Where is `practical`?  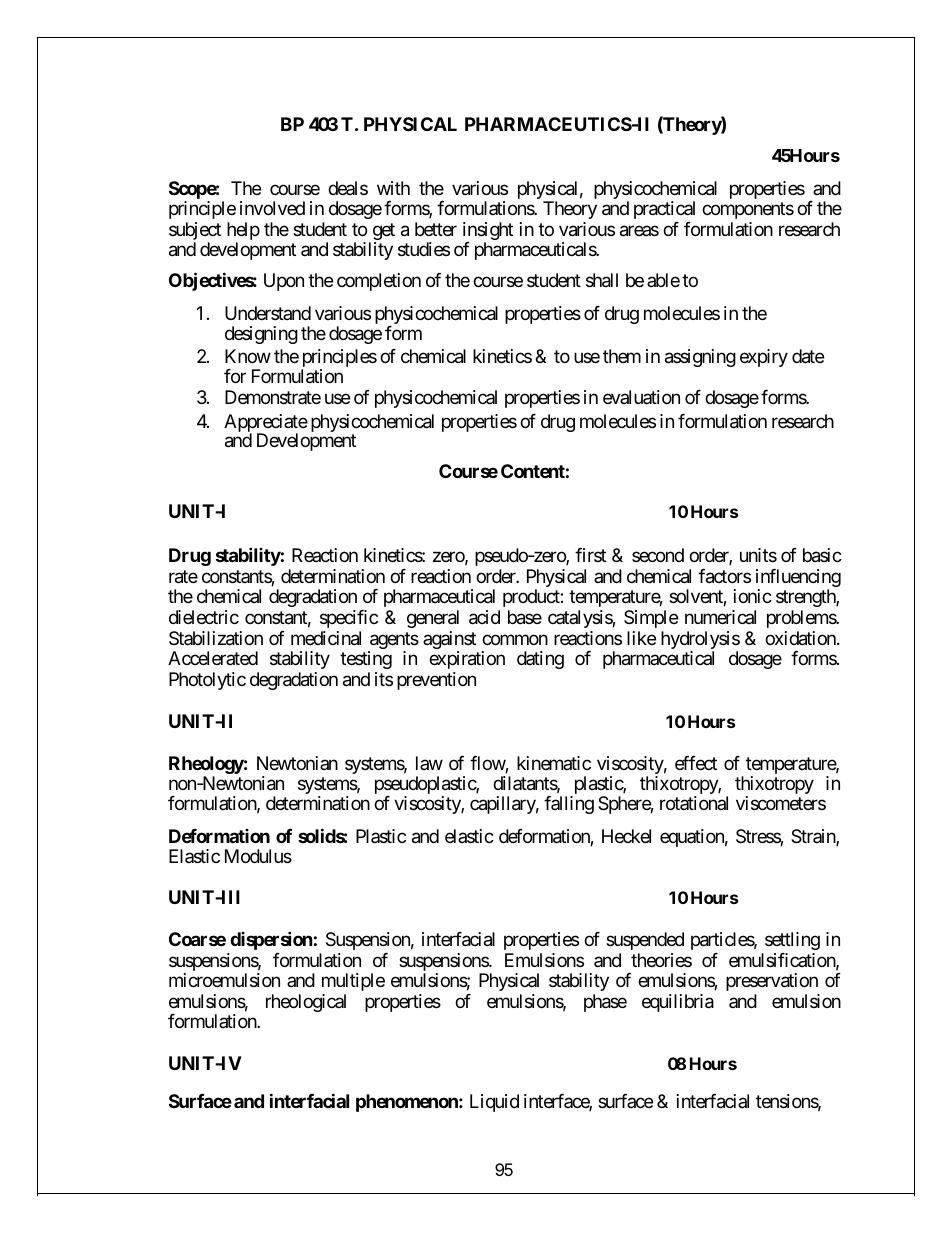 practical is located at coordinates (664, 210).
